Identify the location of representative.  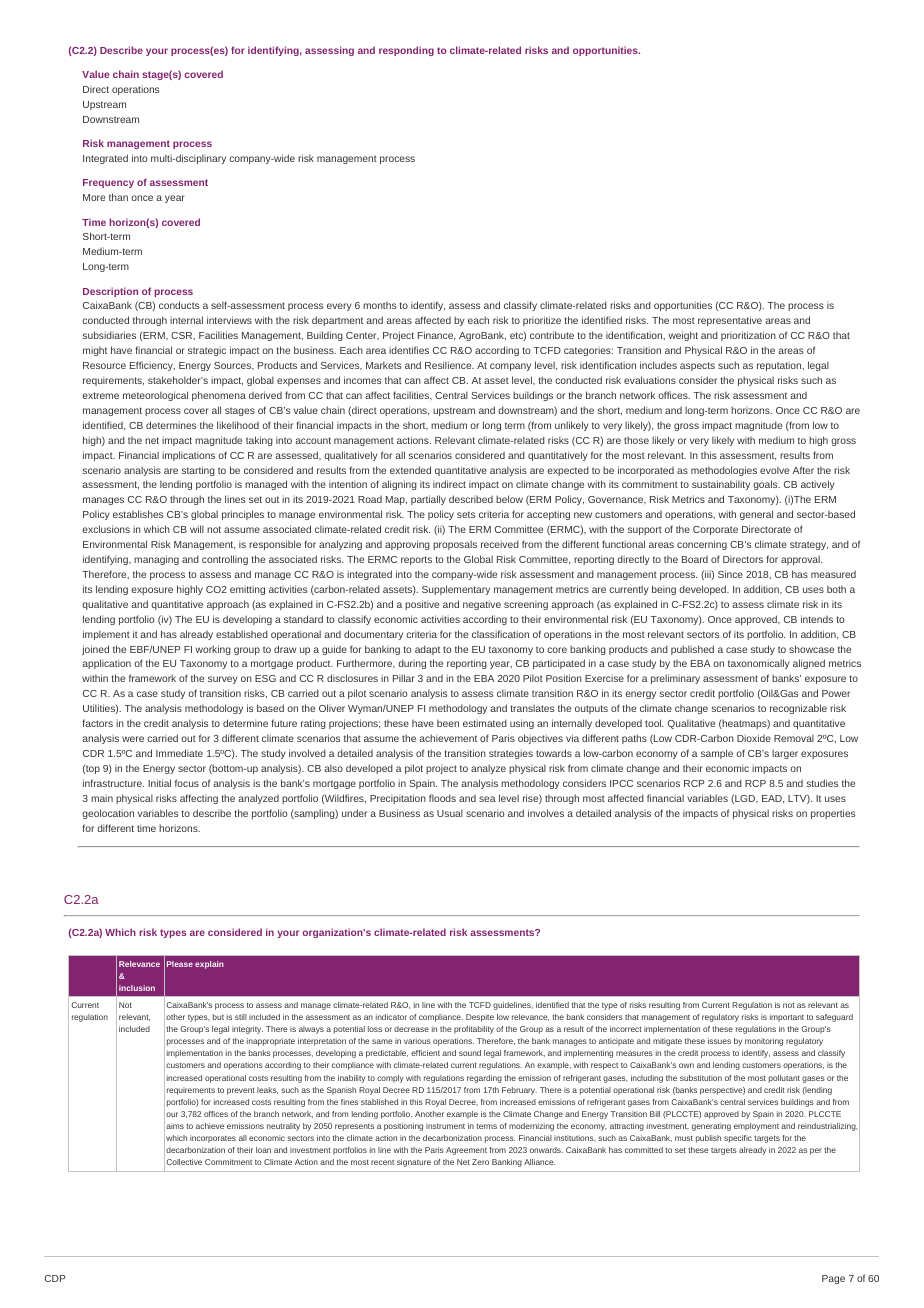
(730, 321).
